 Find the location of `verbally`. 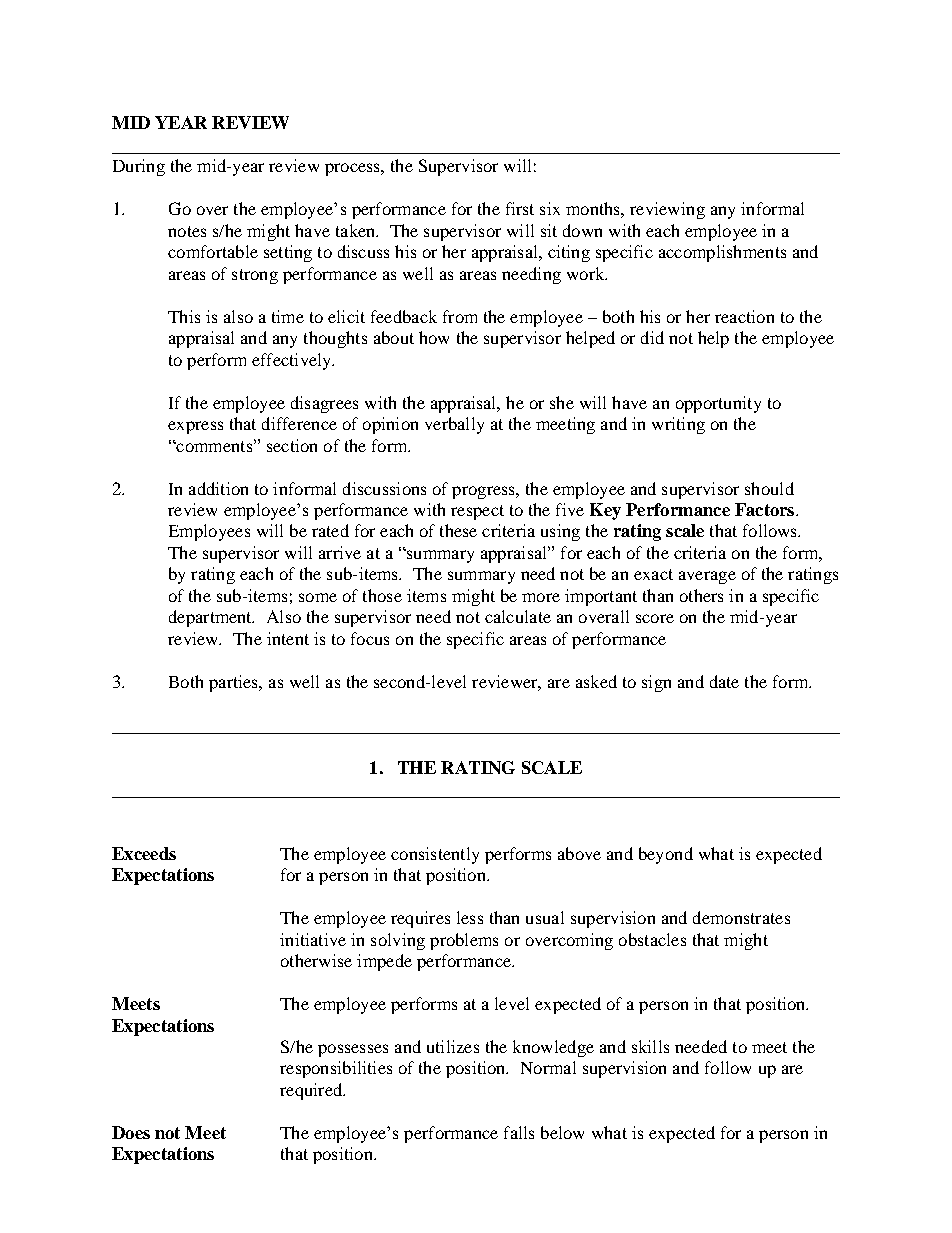

verbally is located at coordinates (454, 425).
